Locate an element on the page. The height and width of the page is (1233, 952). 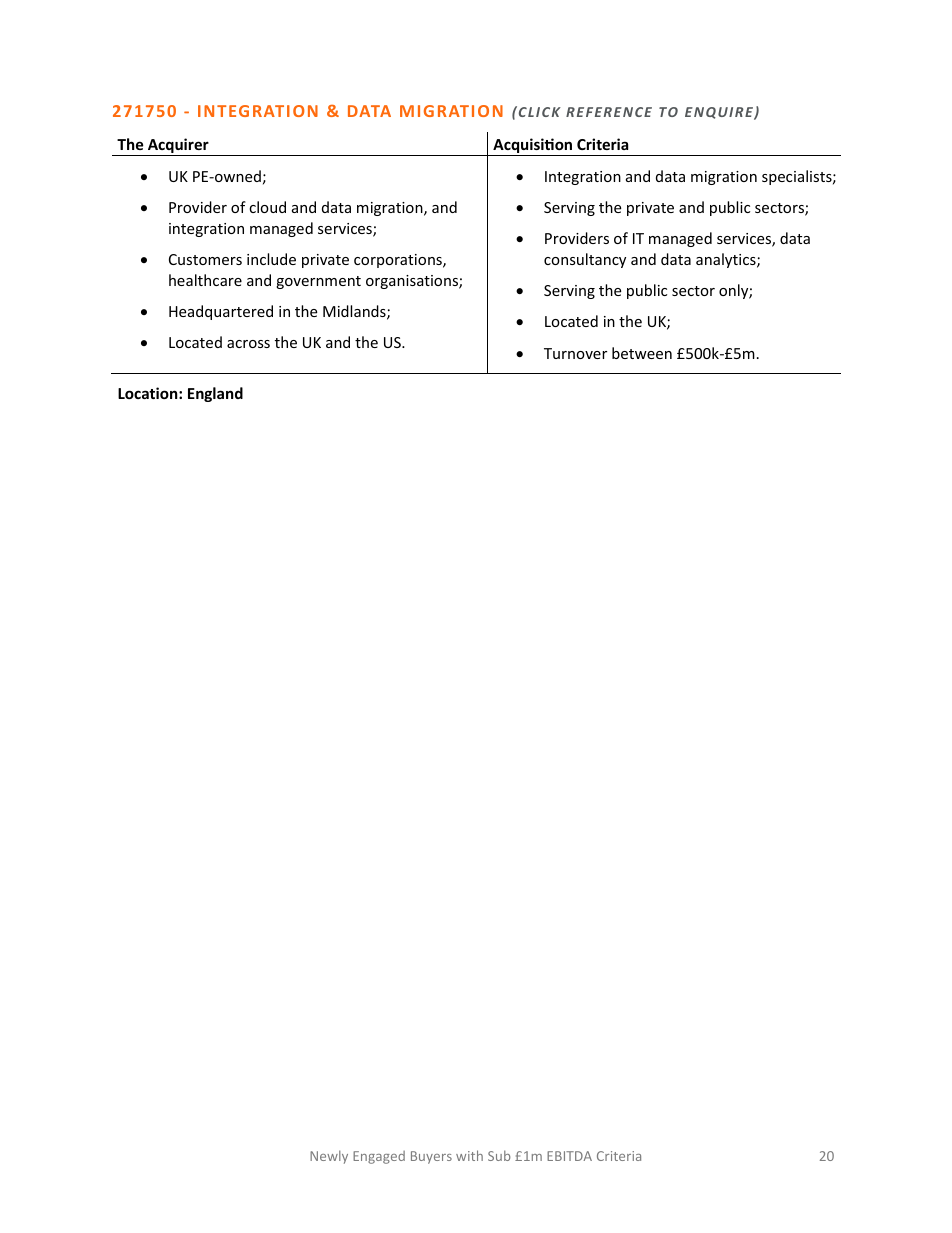
with is located at coordinates (469, 1155).
